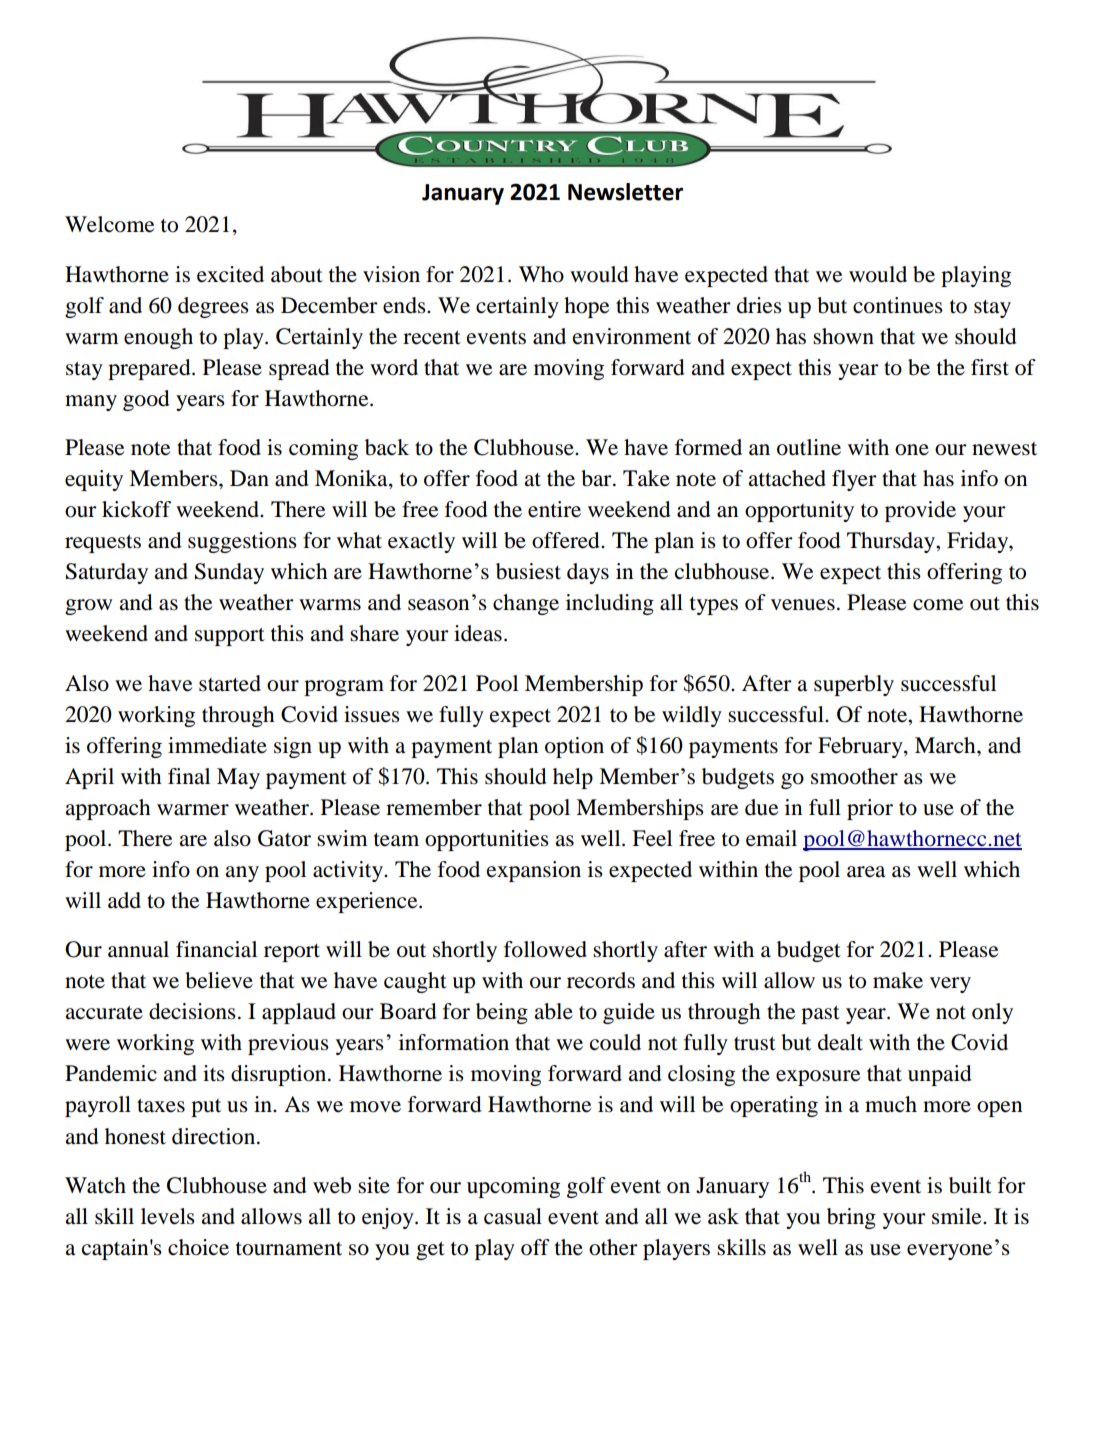 The image size is (1106, 1431). Describe the element at coordinates (526, 604) in the screenshot. I see `change` at that location.
